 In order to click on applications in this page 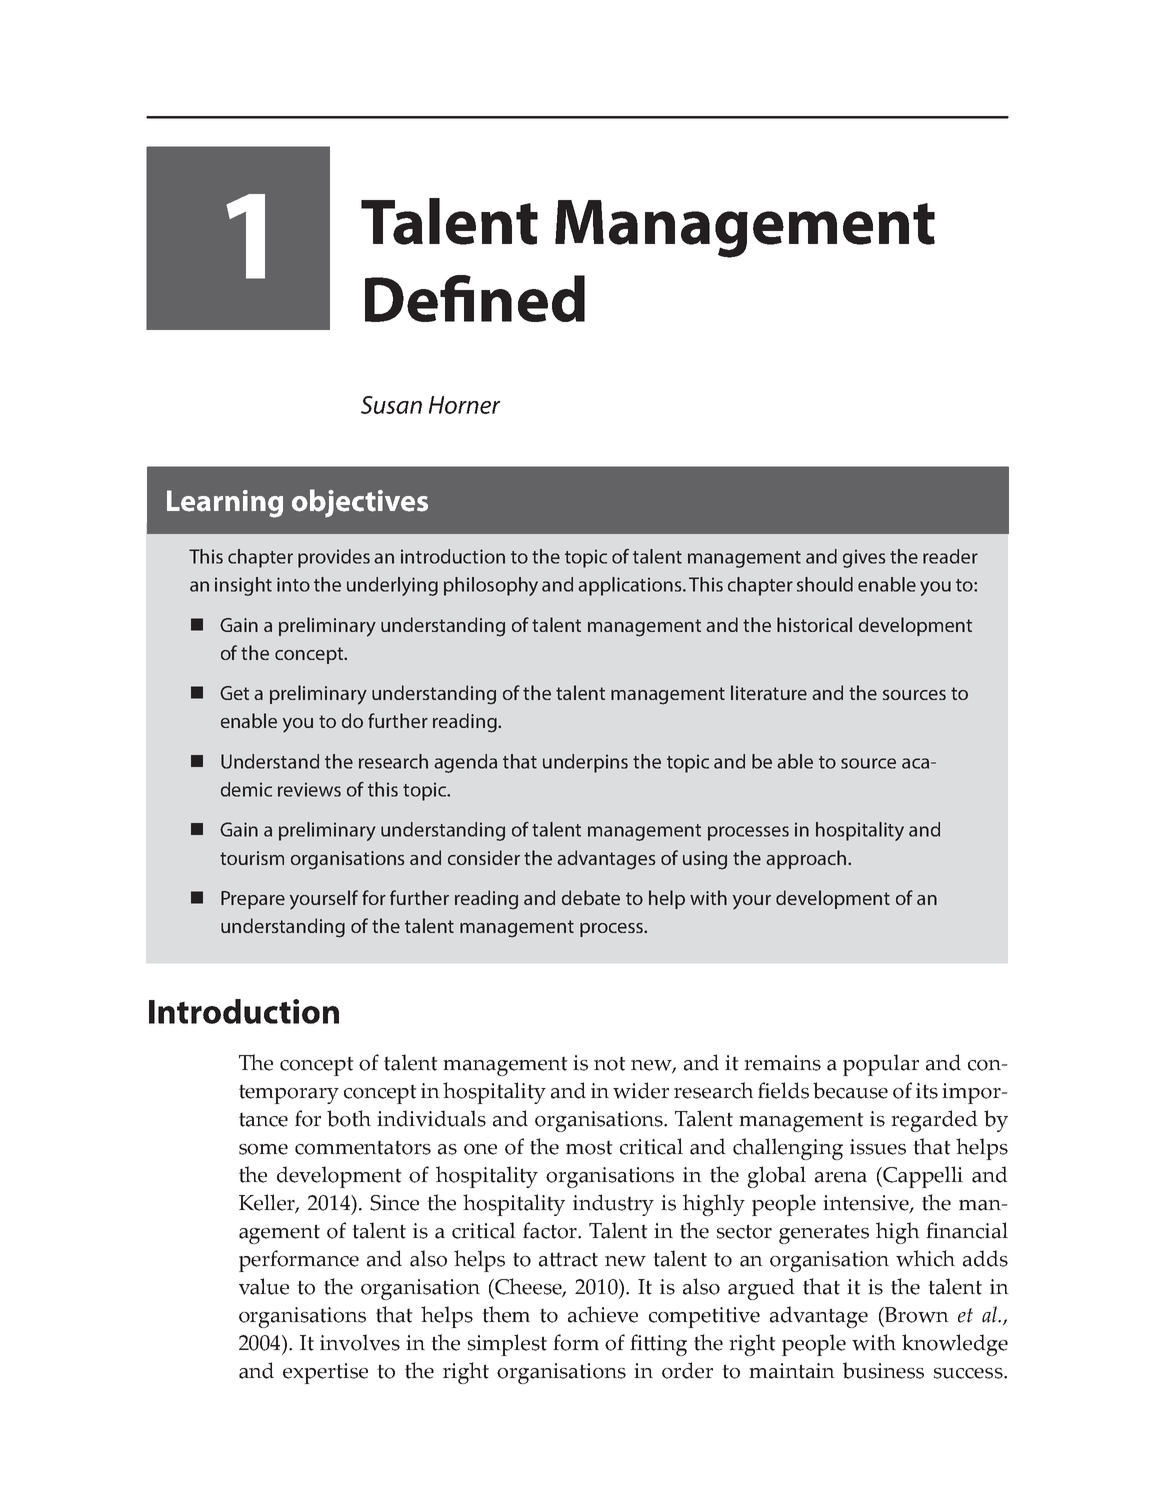, I will do `click(631, 586)`.
